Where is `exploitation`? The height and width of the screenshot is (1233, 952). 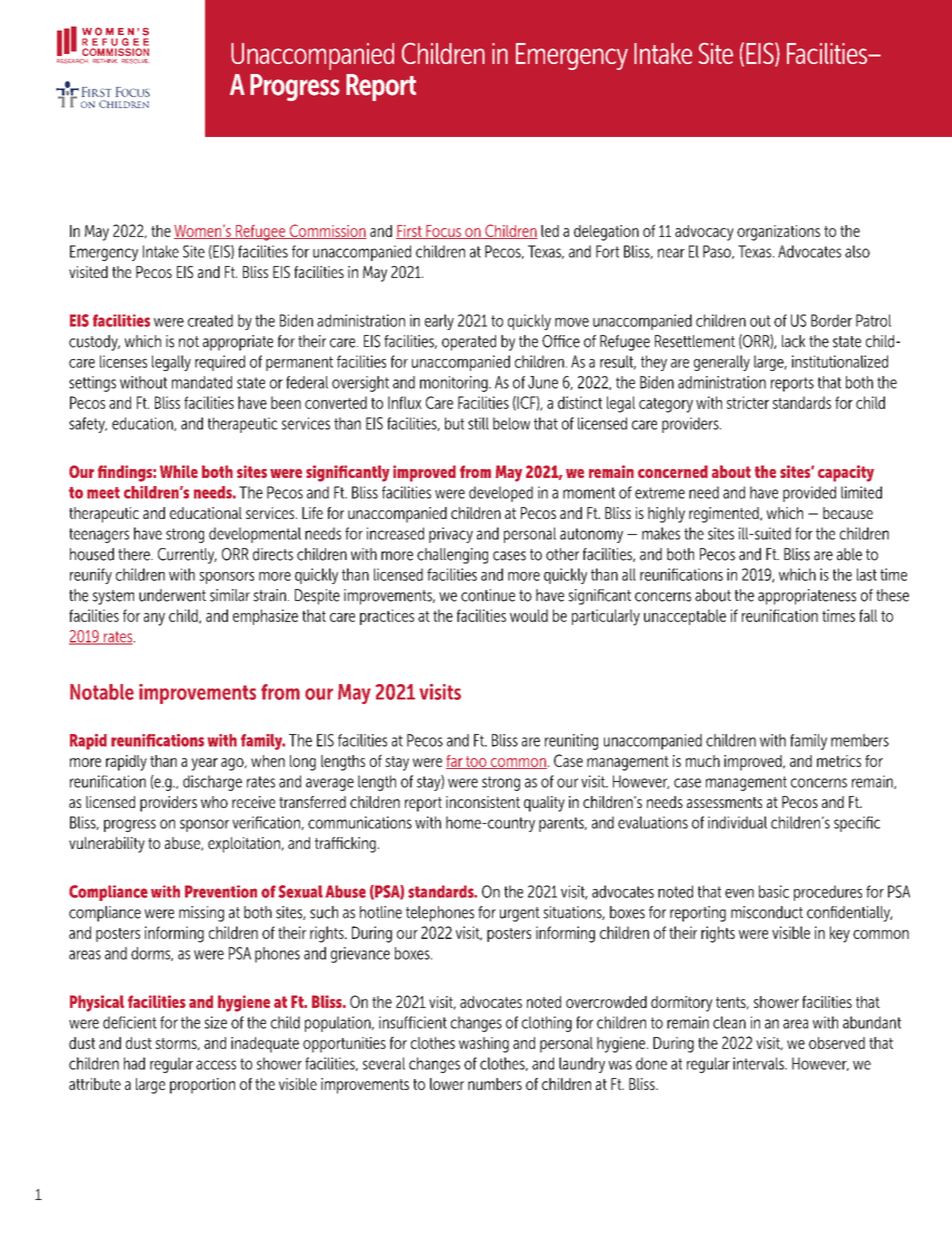 exploitation is located at coordinates (245, 845).
